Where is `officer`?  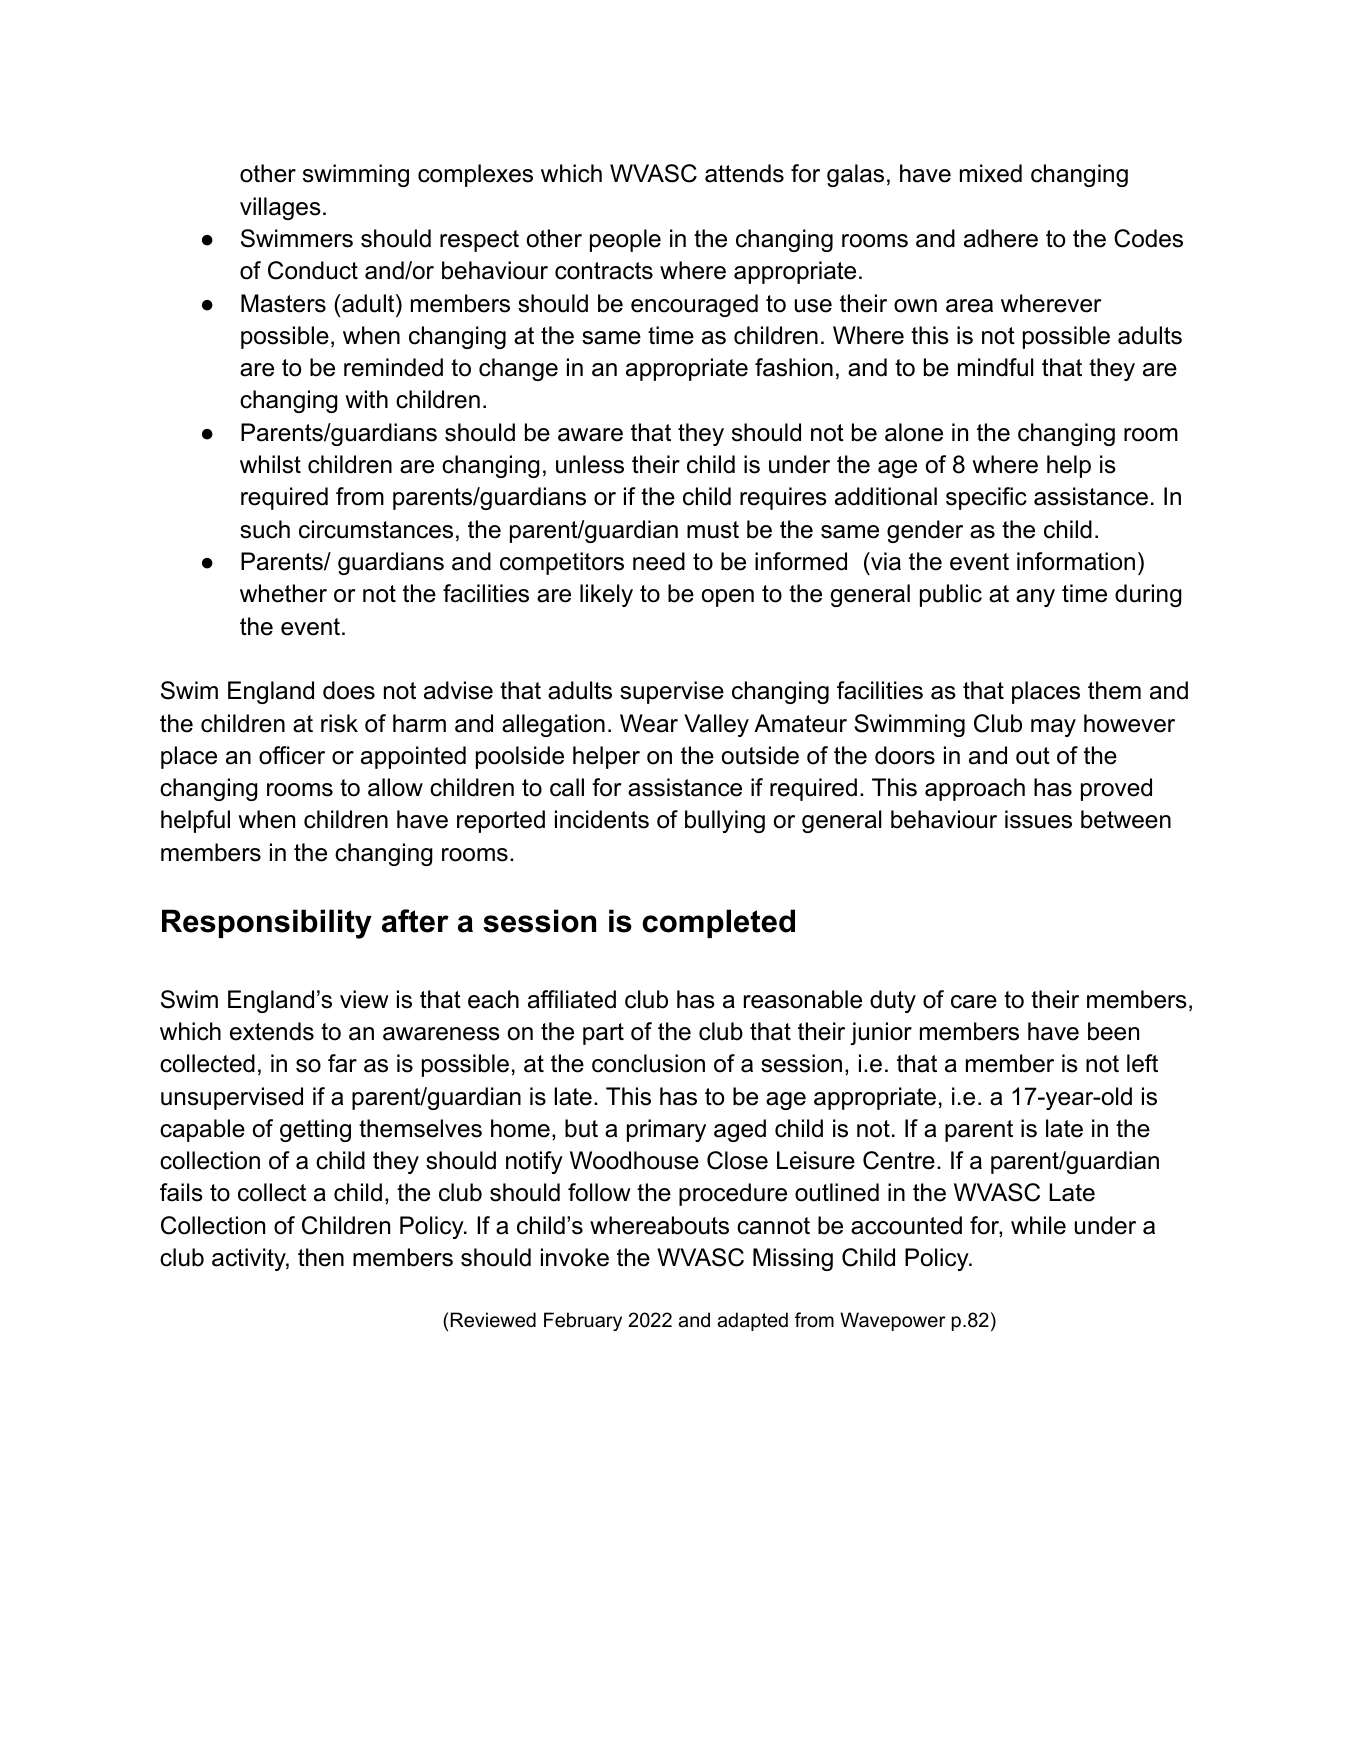
officer is located at coordinates (292, 755).
